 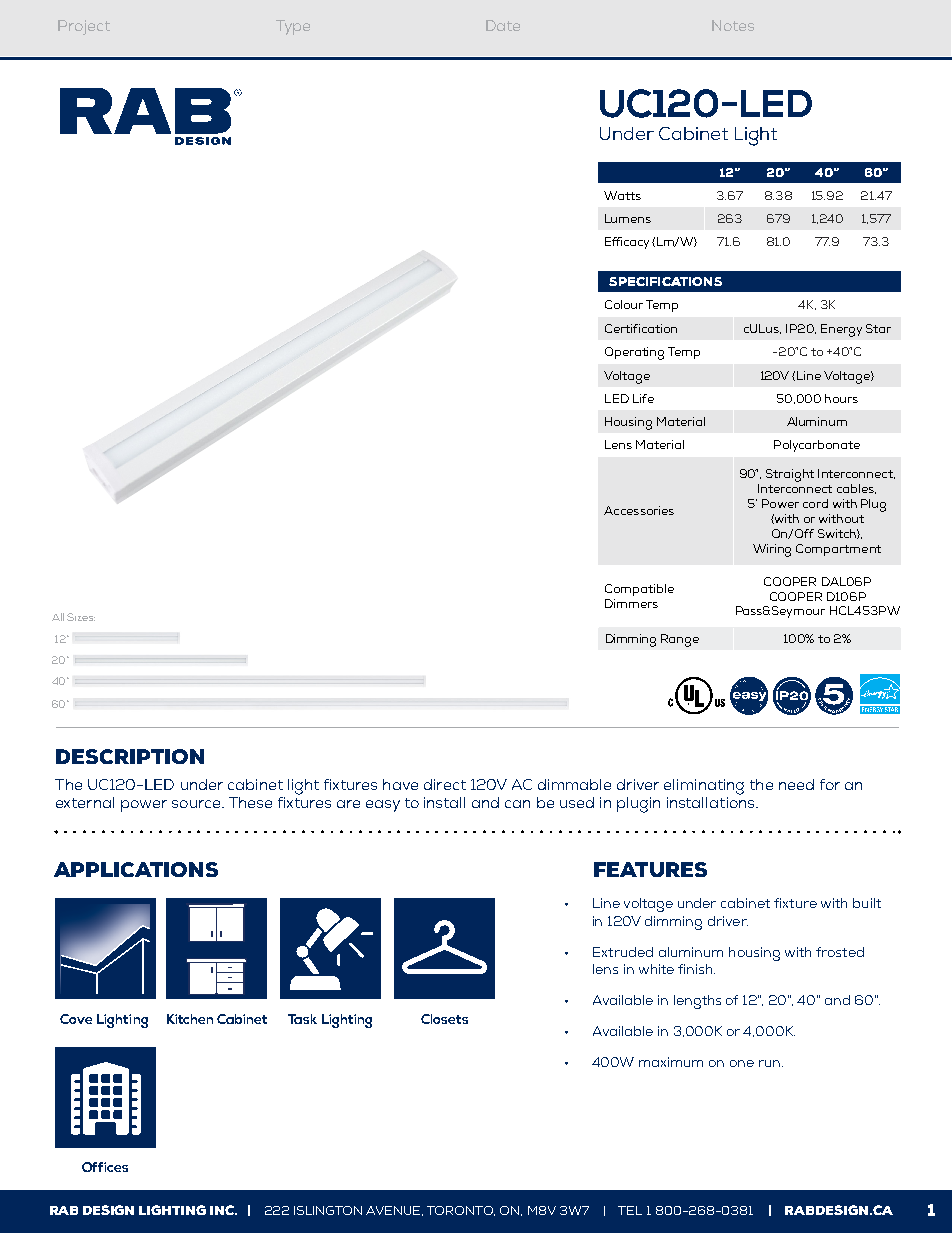 What do you see at coordinates (503, 25) in the screenshot?
I see `Date` at bounding box center [503, 25].
